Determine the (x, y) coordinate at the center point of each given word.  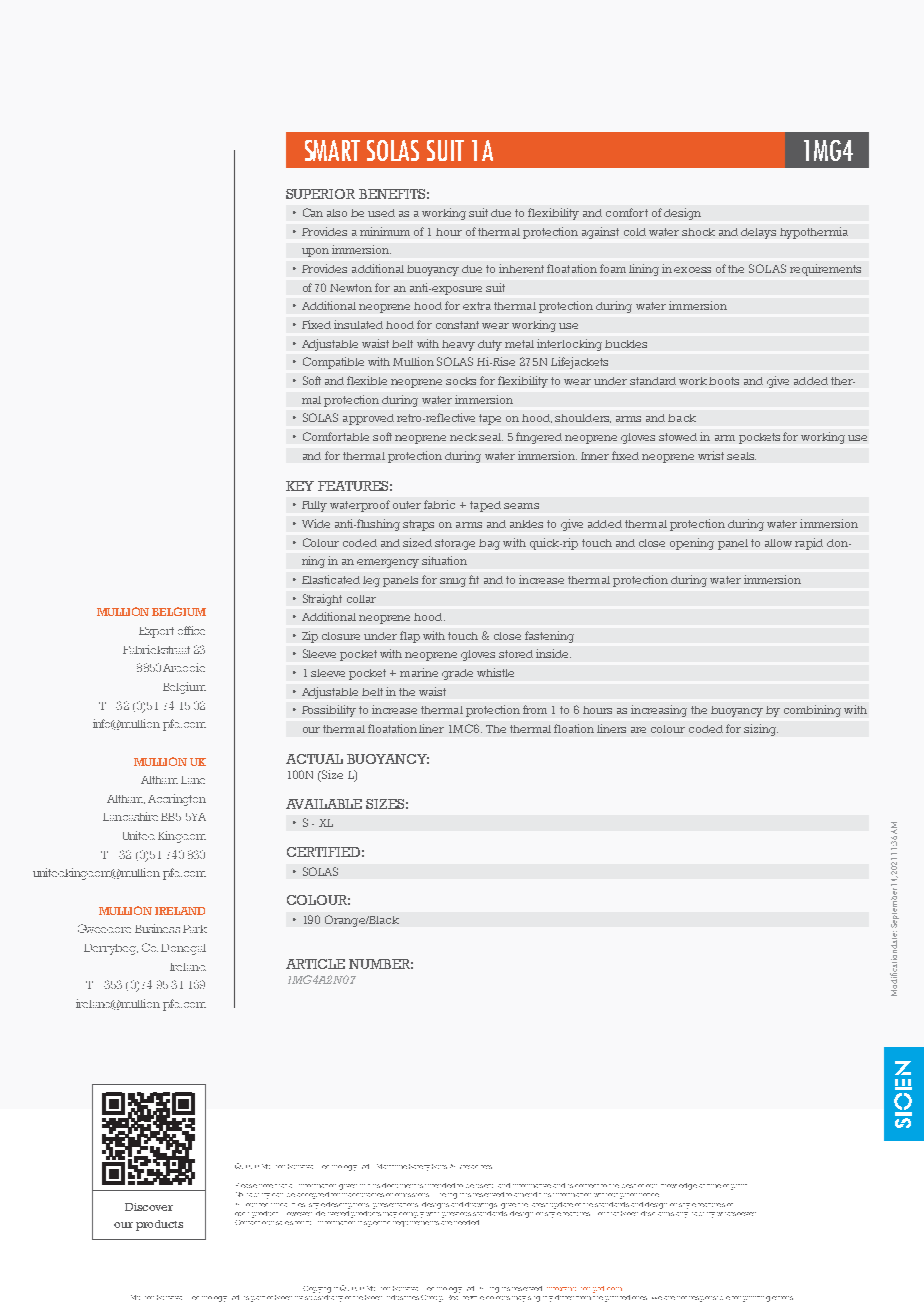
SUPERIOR (320, 194)
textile (473, 1298)
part (258, 1299)
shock (698, 232)
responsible (709, 1299)
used (381, 213)
